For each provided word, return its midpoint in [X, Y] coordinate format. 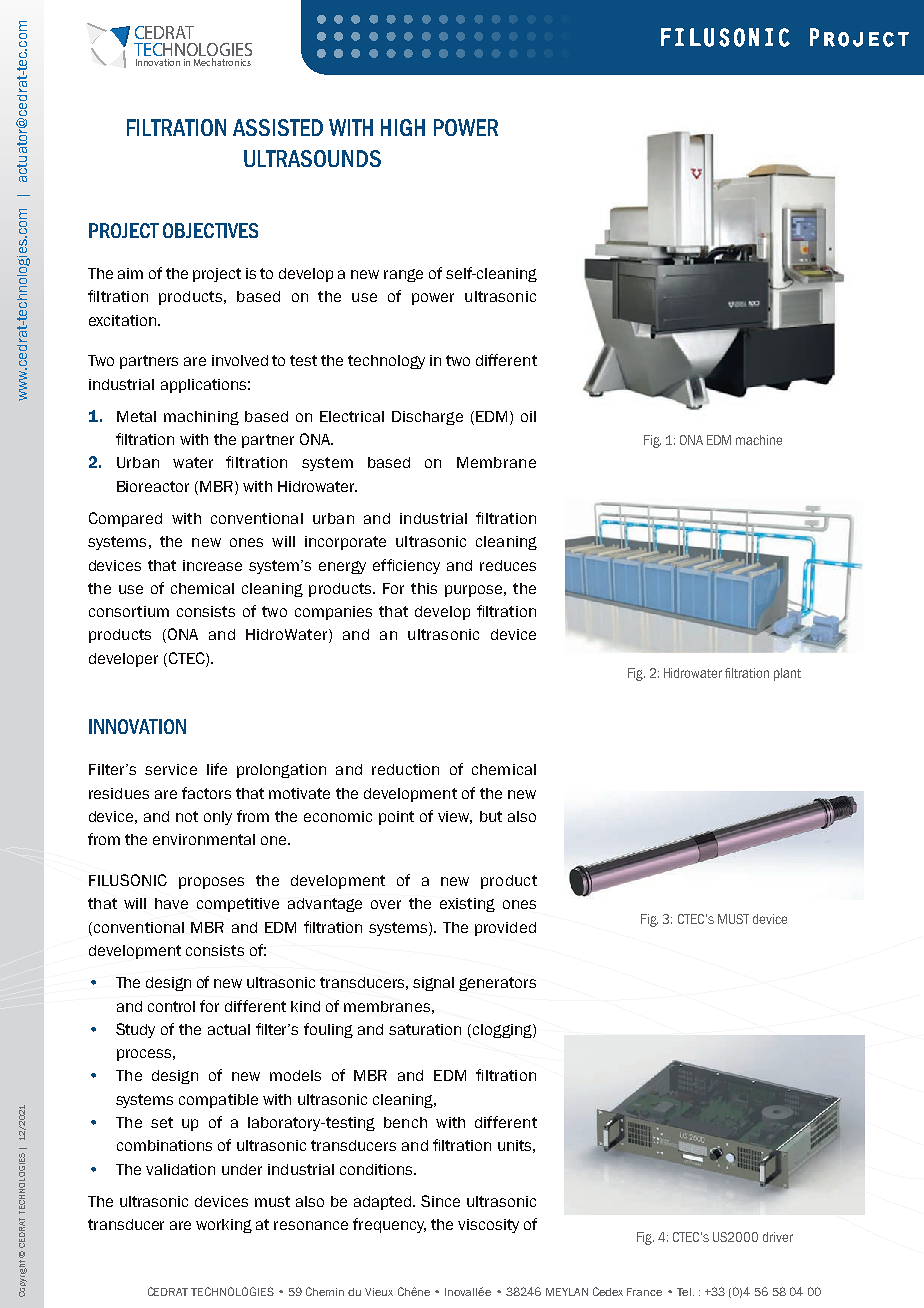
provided [505, 929]
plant [787, 674]
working [224, 1226]
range [403, 275]
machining [201, 418]
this [424, 588]
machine [759, 440]
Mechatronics [222, 62]
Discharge [427, 418]
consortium [129, 611]
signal [433, 984]
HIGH [403, 127]
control [171, 1006]
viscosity [488, 1226]
